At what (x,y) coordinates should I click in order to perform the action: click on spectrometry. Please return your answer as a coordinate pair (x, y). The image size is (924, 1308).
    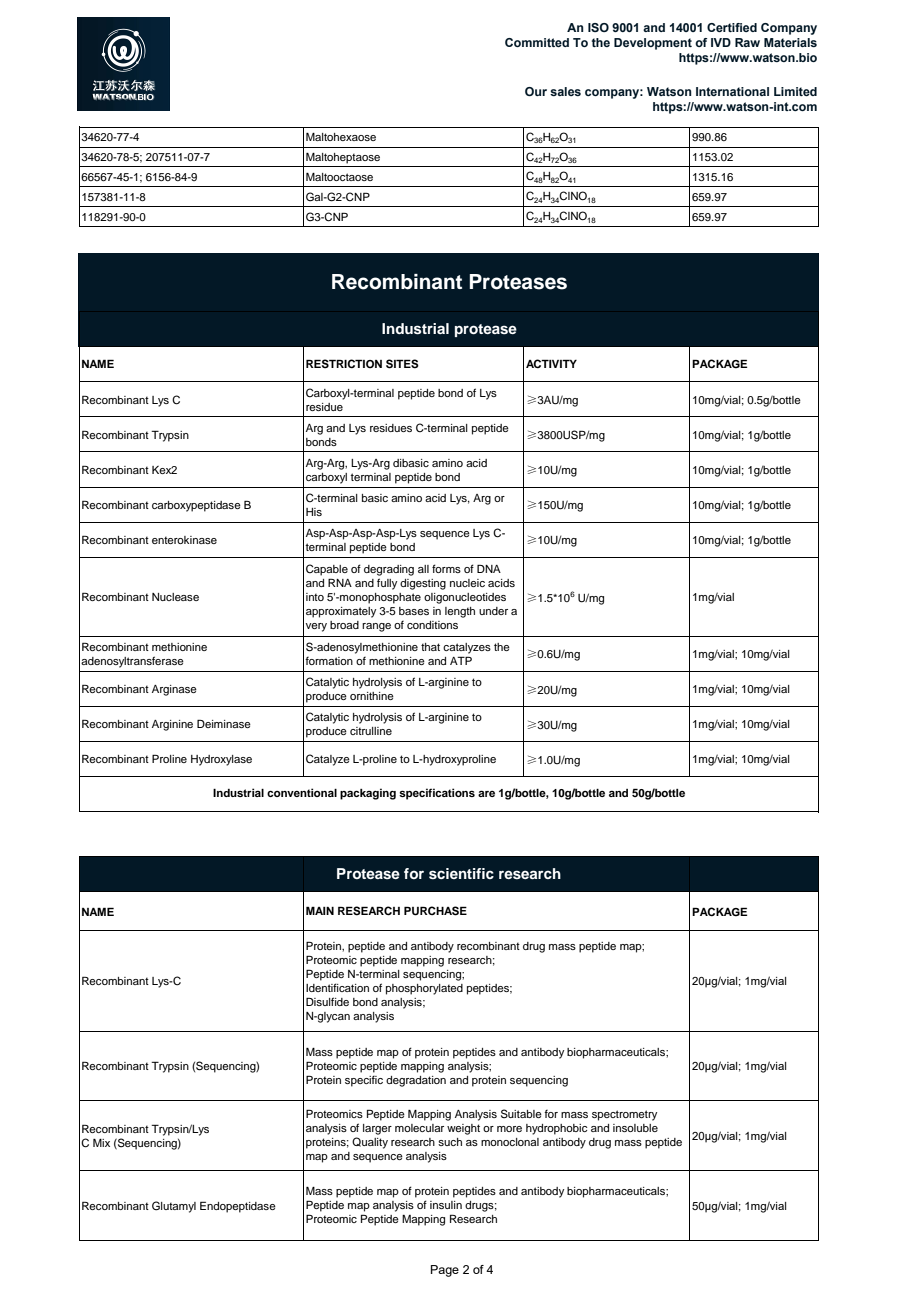
    Looking at the image, I should click on (624, 1115).
